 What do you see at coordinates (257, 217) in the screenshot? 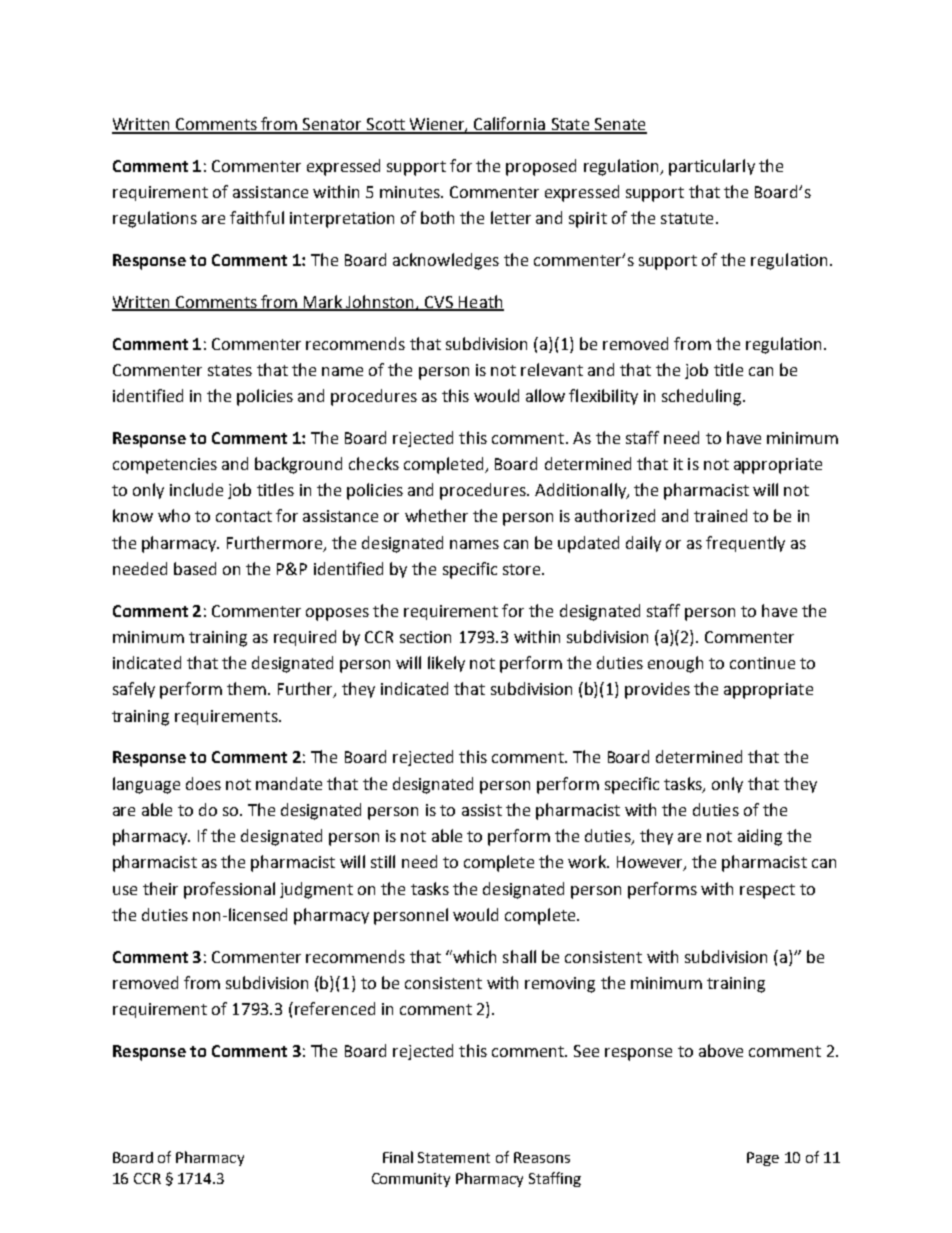
I see `faithful` at bounding box center [257, 217].
